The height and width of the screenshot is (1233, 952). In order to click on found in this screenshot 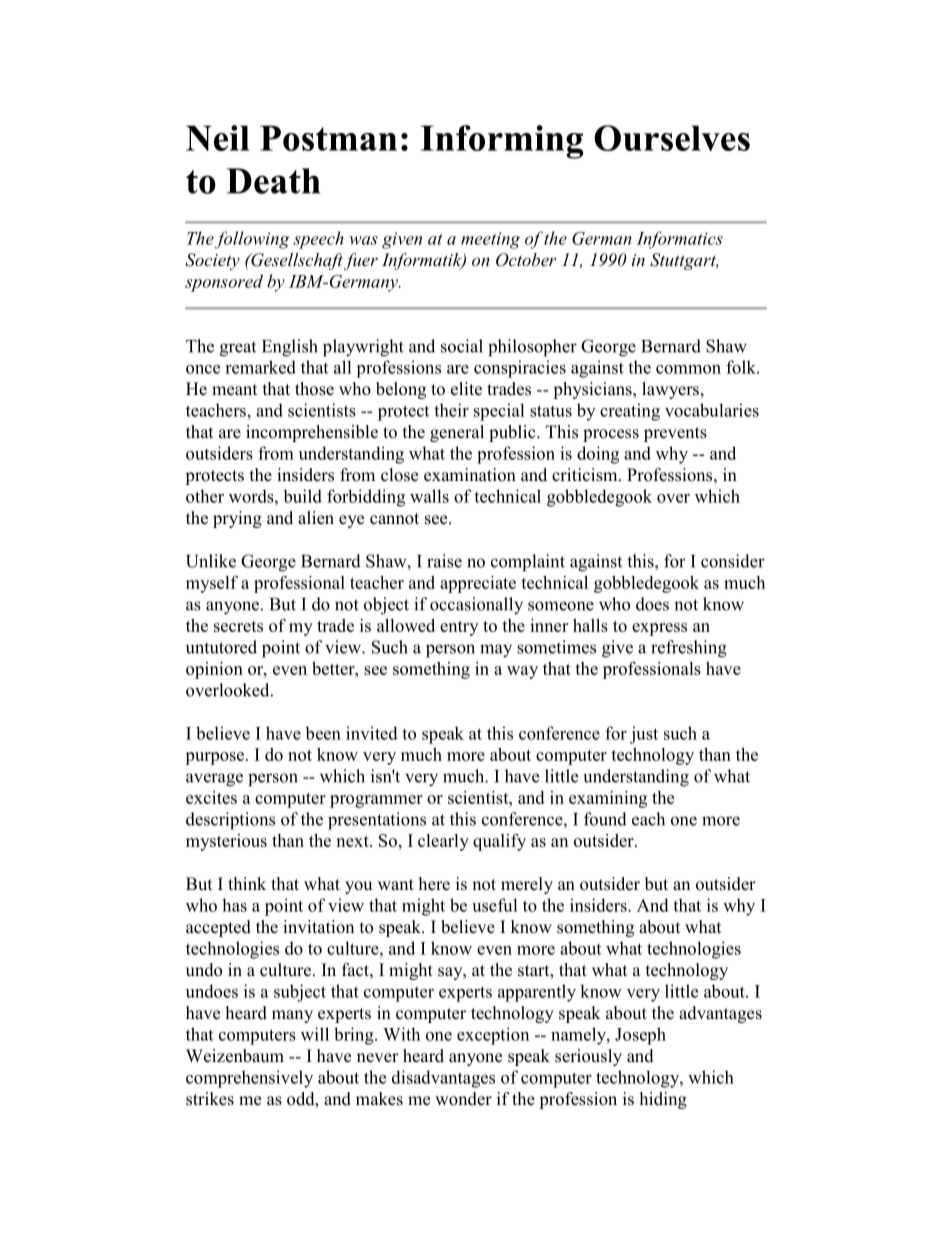, I will do `click(605, 819)`.
